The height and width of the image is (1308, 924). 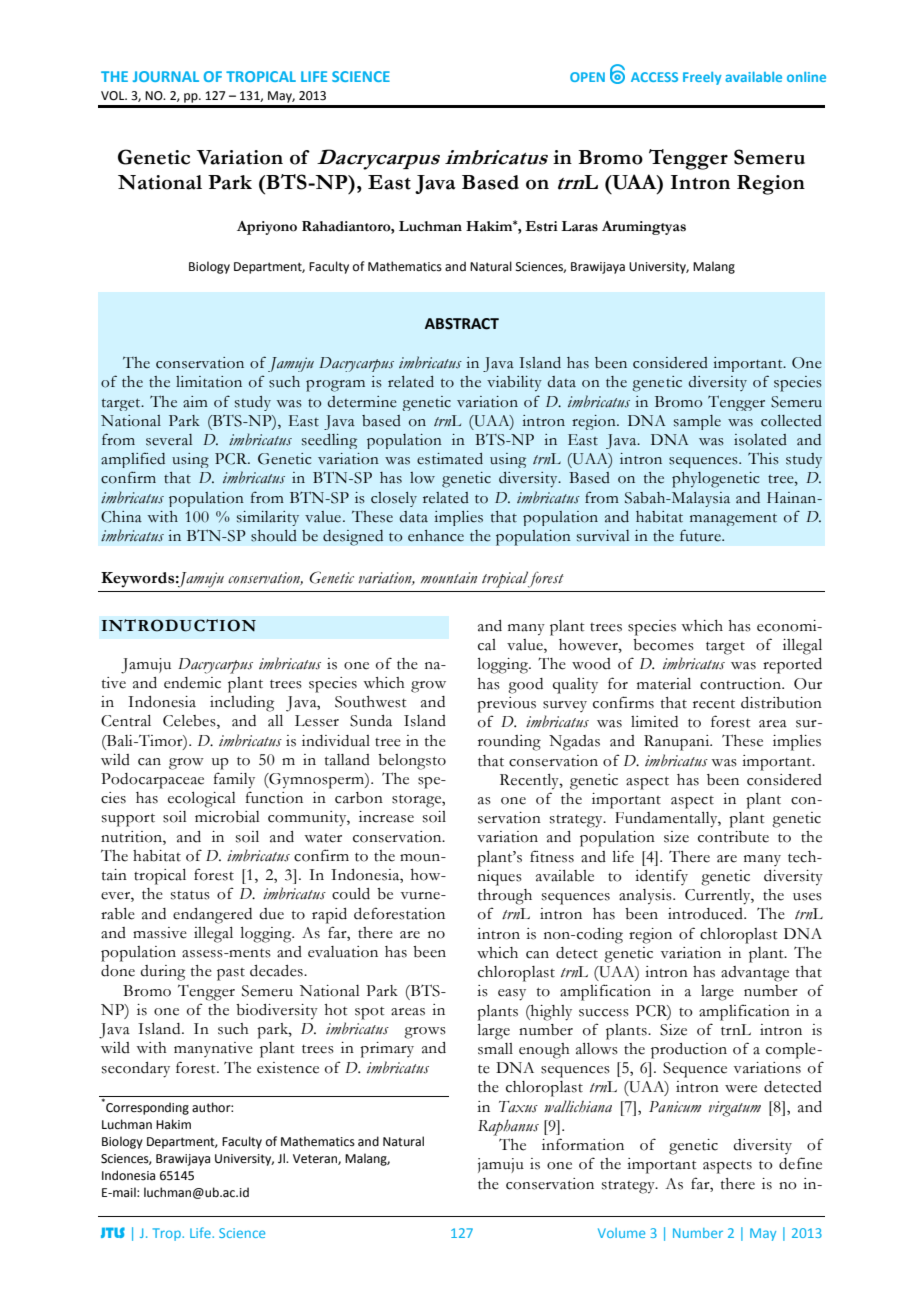 What do you see at coordinates (133, 460) in the image?
I see `amplified` at bounding box center [133, 460].
